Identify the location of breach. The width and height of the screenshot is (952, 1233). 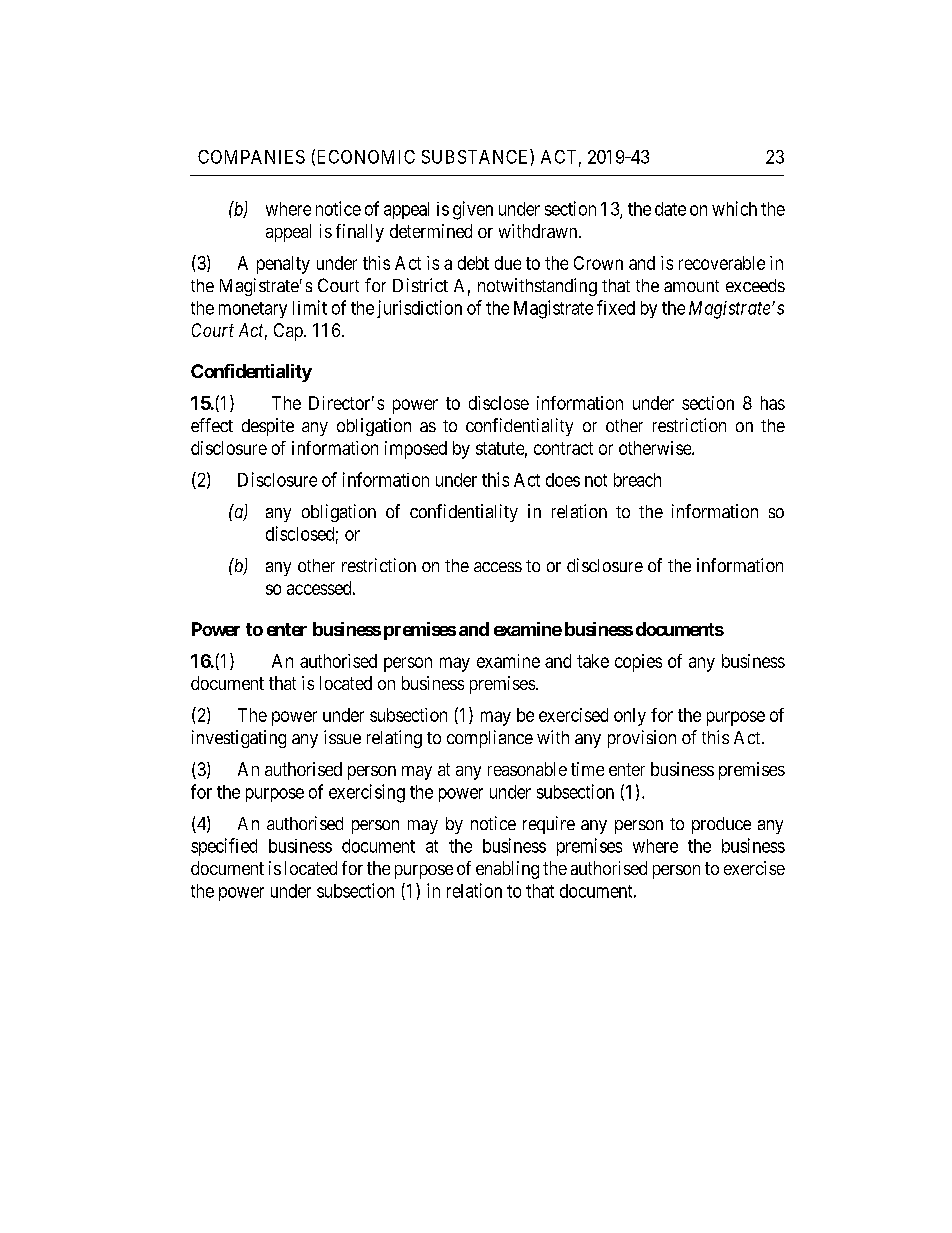
(637, 480).
